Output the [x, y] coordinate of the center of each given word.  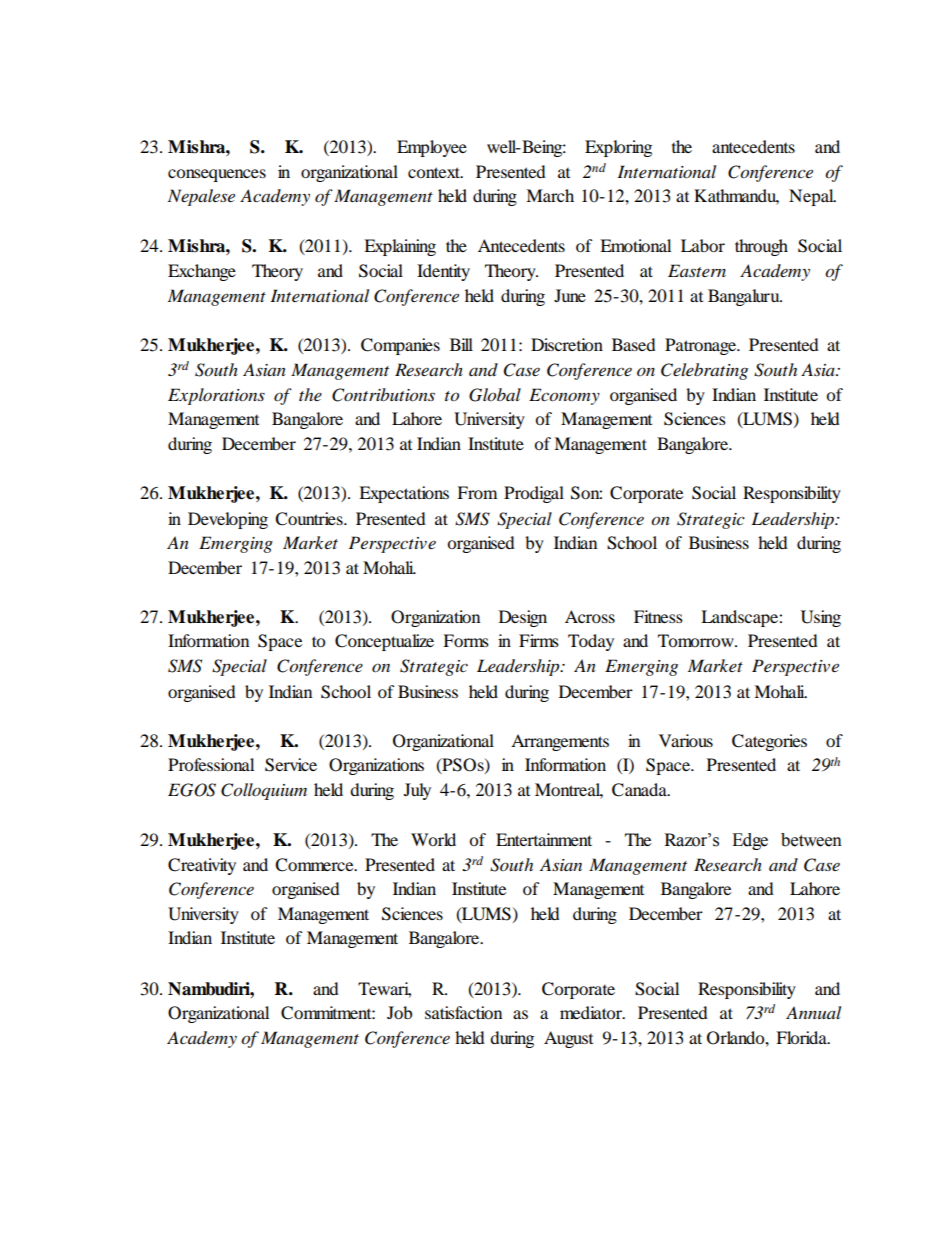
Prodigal [534, 494]
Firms [539, 640]
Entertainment [544, 839]
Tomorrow [697, 640]
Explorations [216, 396]
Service [291, 765]
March [550, 195]
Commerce [315, 865]
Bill [461, 344]
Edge [750, 841]
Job [399, 1012]
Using [821, 618]
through [761, 247]
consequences [217, 175]
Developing [228, 520]
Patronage [701, 346]
